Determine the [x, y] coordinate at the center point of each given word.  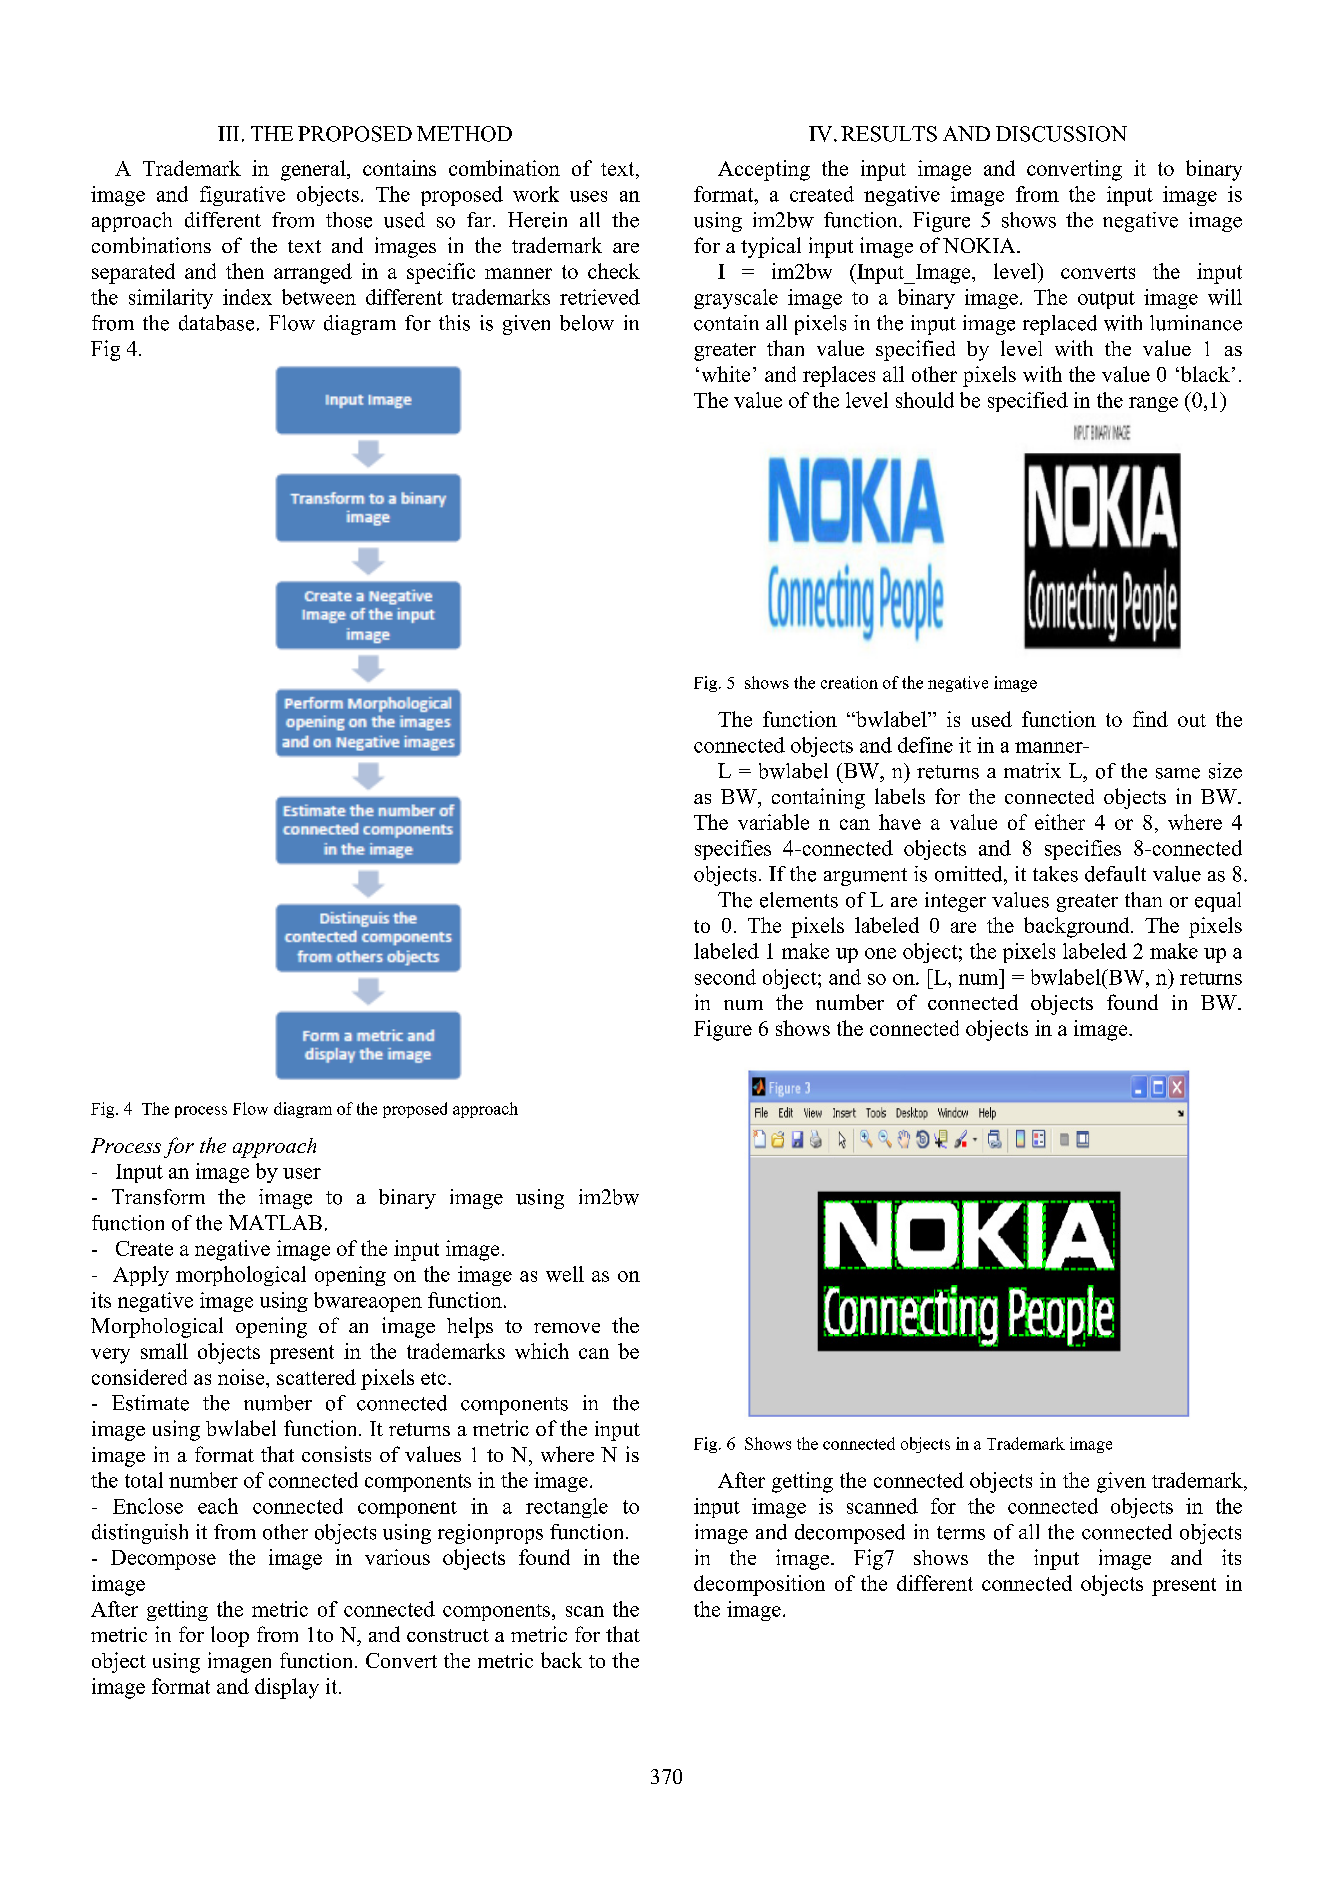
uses [588, 196]
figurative [242, 196]
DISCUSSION [1061, 134]
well [565, 1274]
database [216, 323]
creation [849, 682]
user [302, 1173]
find [1150, 719]
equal [1218, 902]
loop [230, 1636]
